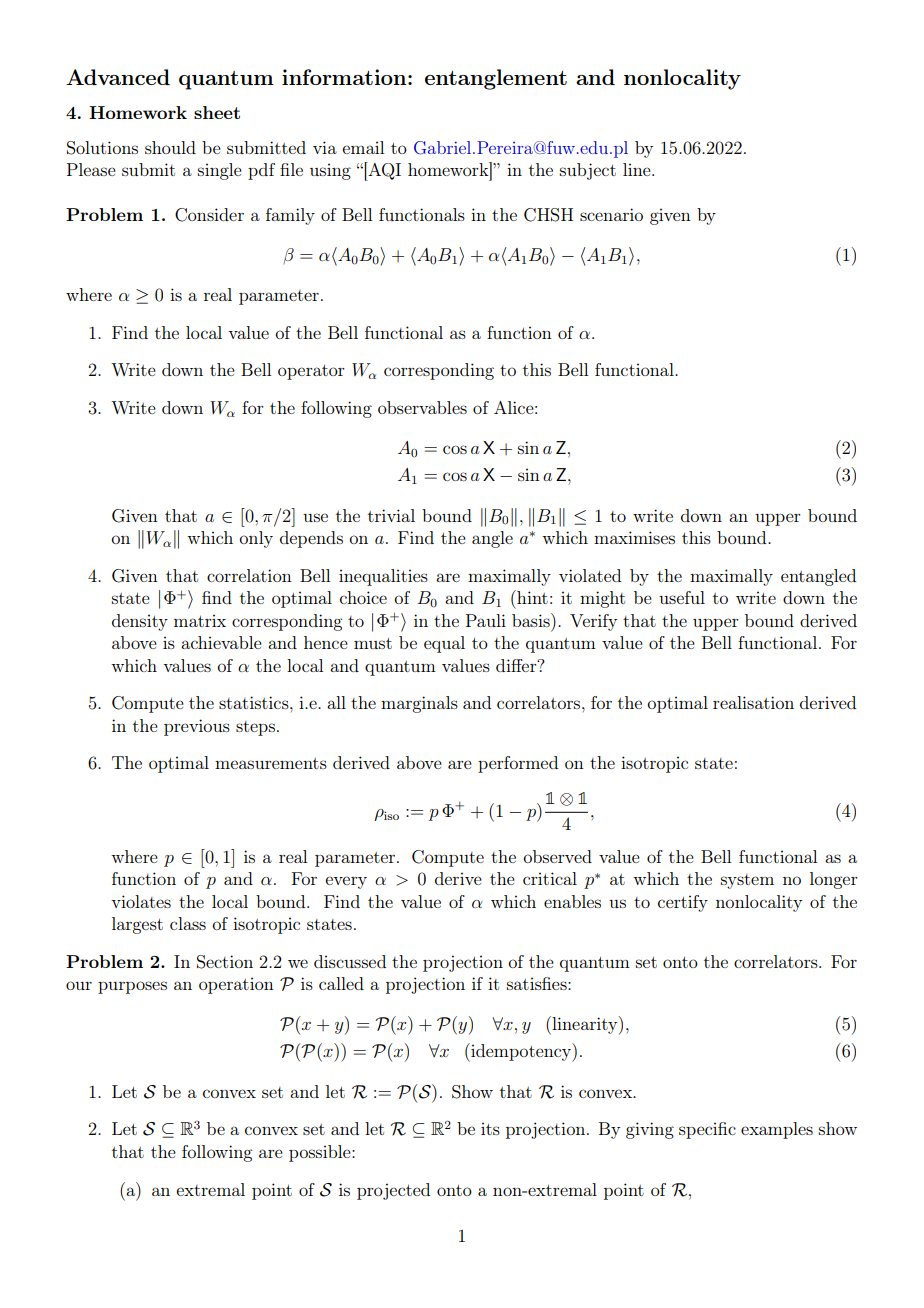 This screenshot has height=1308, width=924. I want to click on examples, so click(777, 1130).
